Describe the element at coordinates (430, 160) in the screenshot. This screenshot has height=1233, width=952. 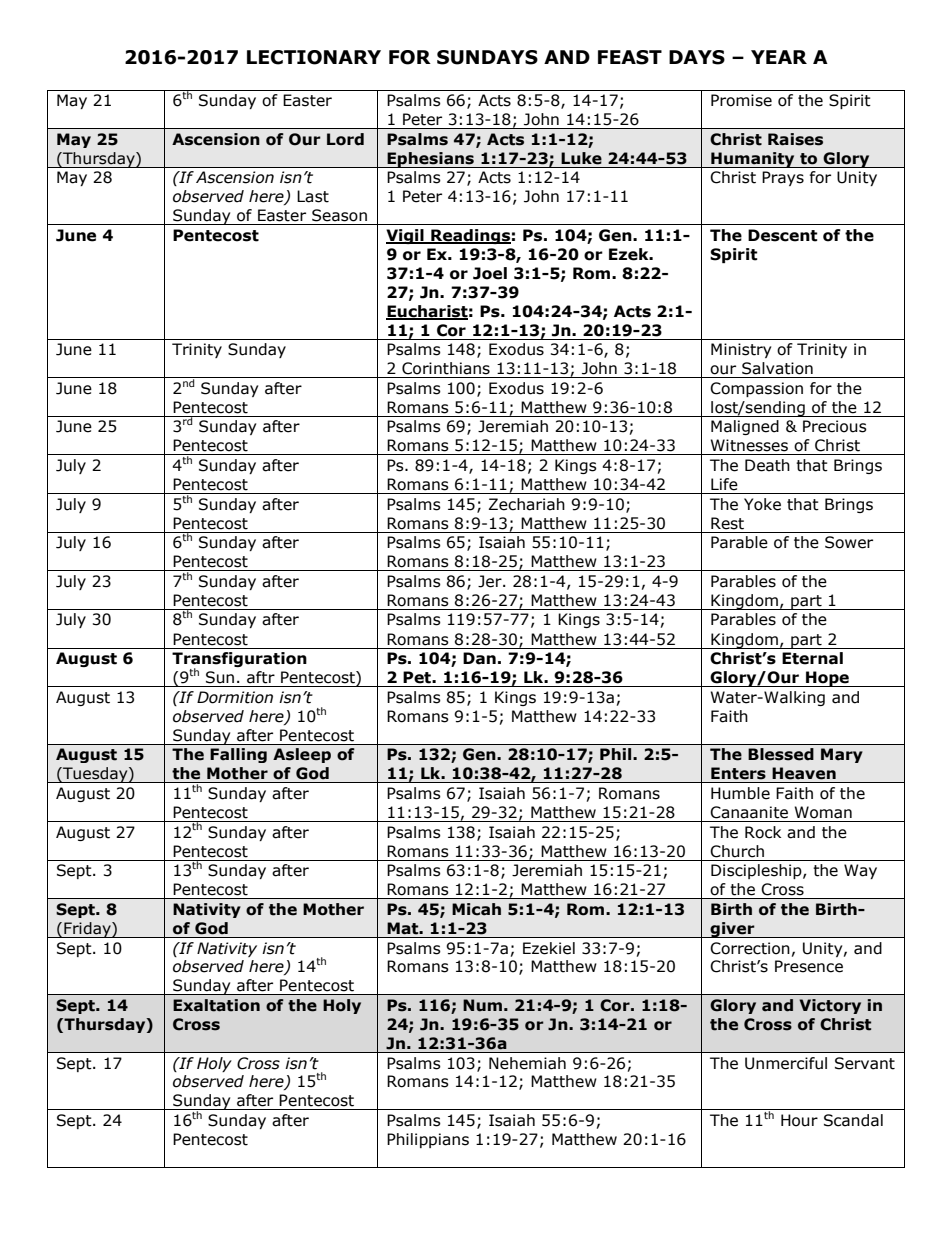
I see `Ephesians` at that location.
